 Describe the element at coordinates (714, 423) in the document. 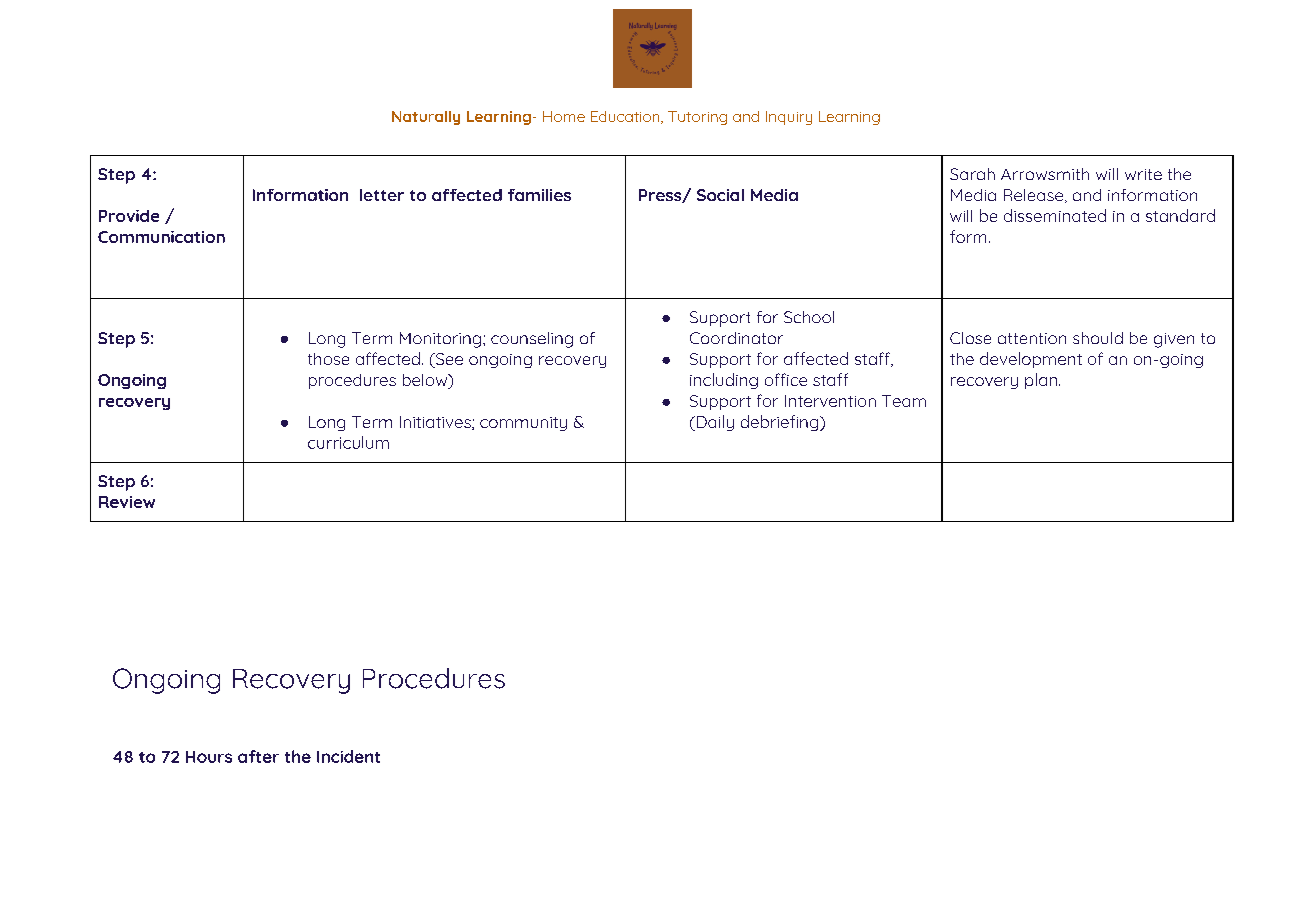

I see `Daily` at that location.
